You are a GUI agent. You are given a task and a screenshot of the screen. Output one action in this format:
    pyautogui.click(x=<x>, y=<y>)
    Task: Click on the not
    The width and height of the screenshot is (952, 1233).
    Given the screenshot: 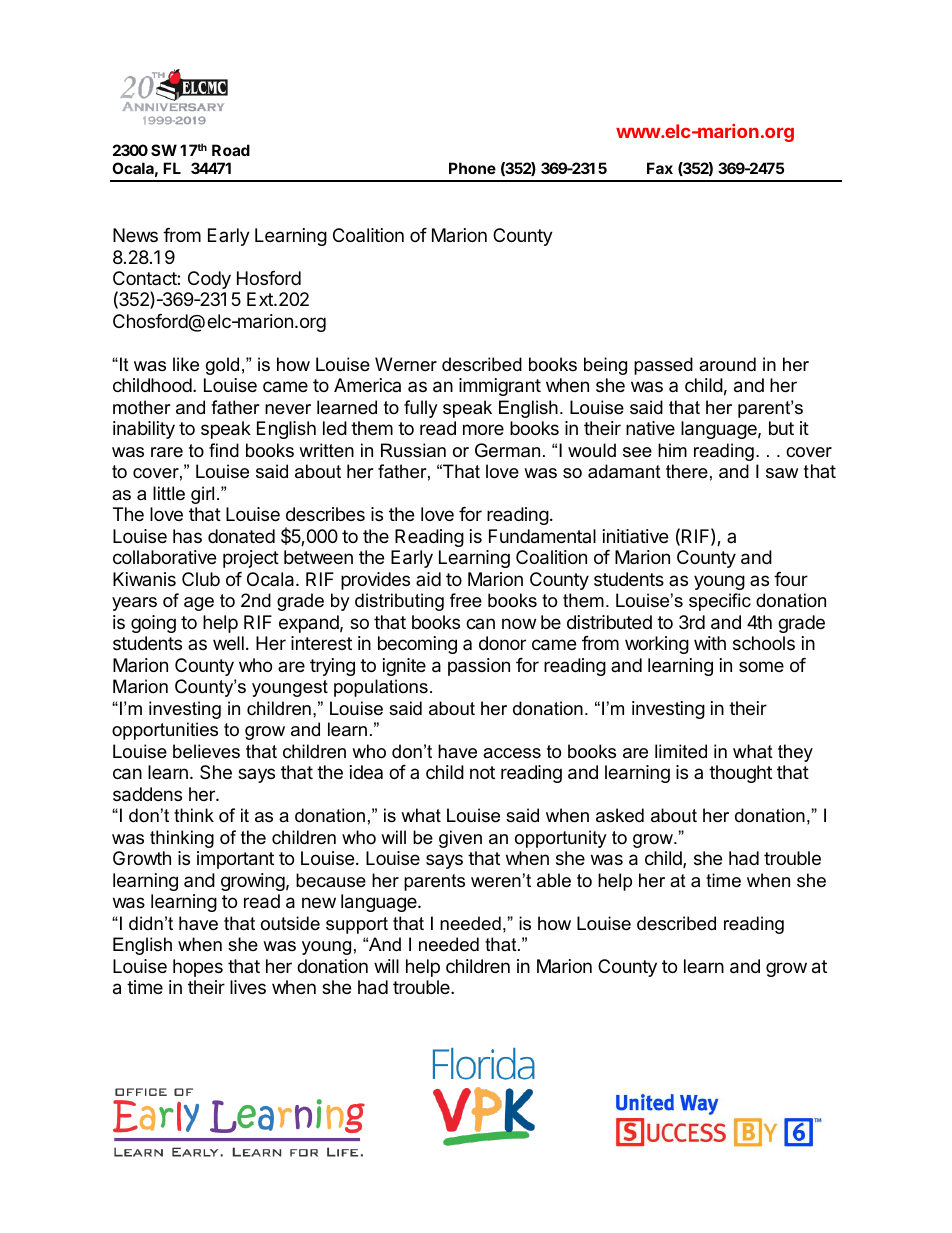 What is the action you would take?
    pyautogui.click(x=482, y=772)
